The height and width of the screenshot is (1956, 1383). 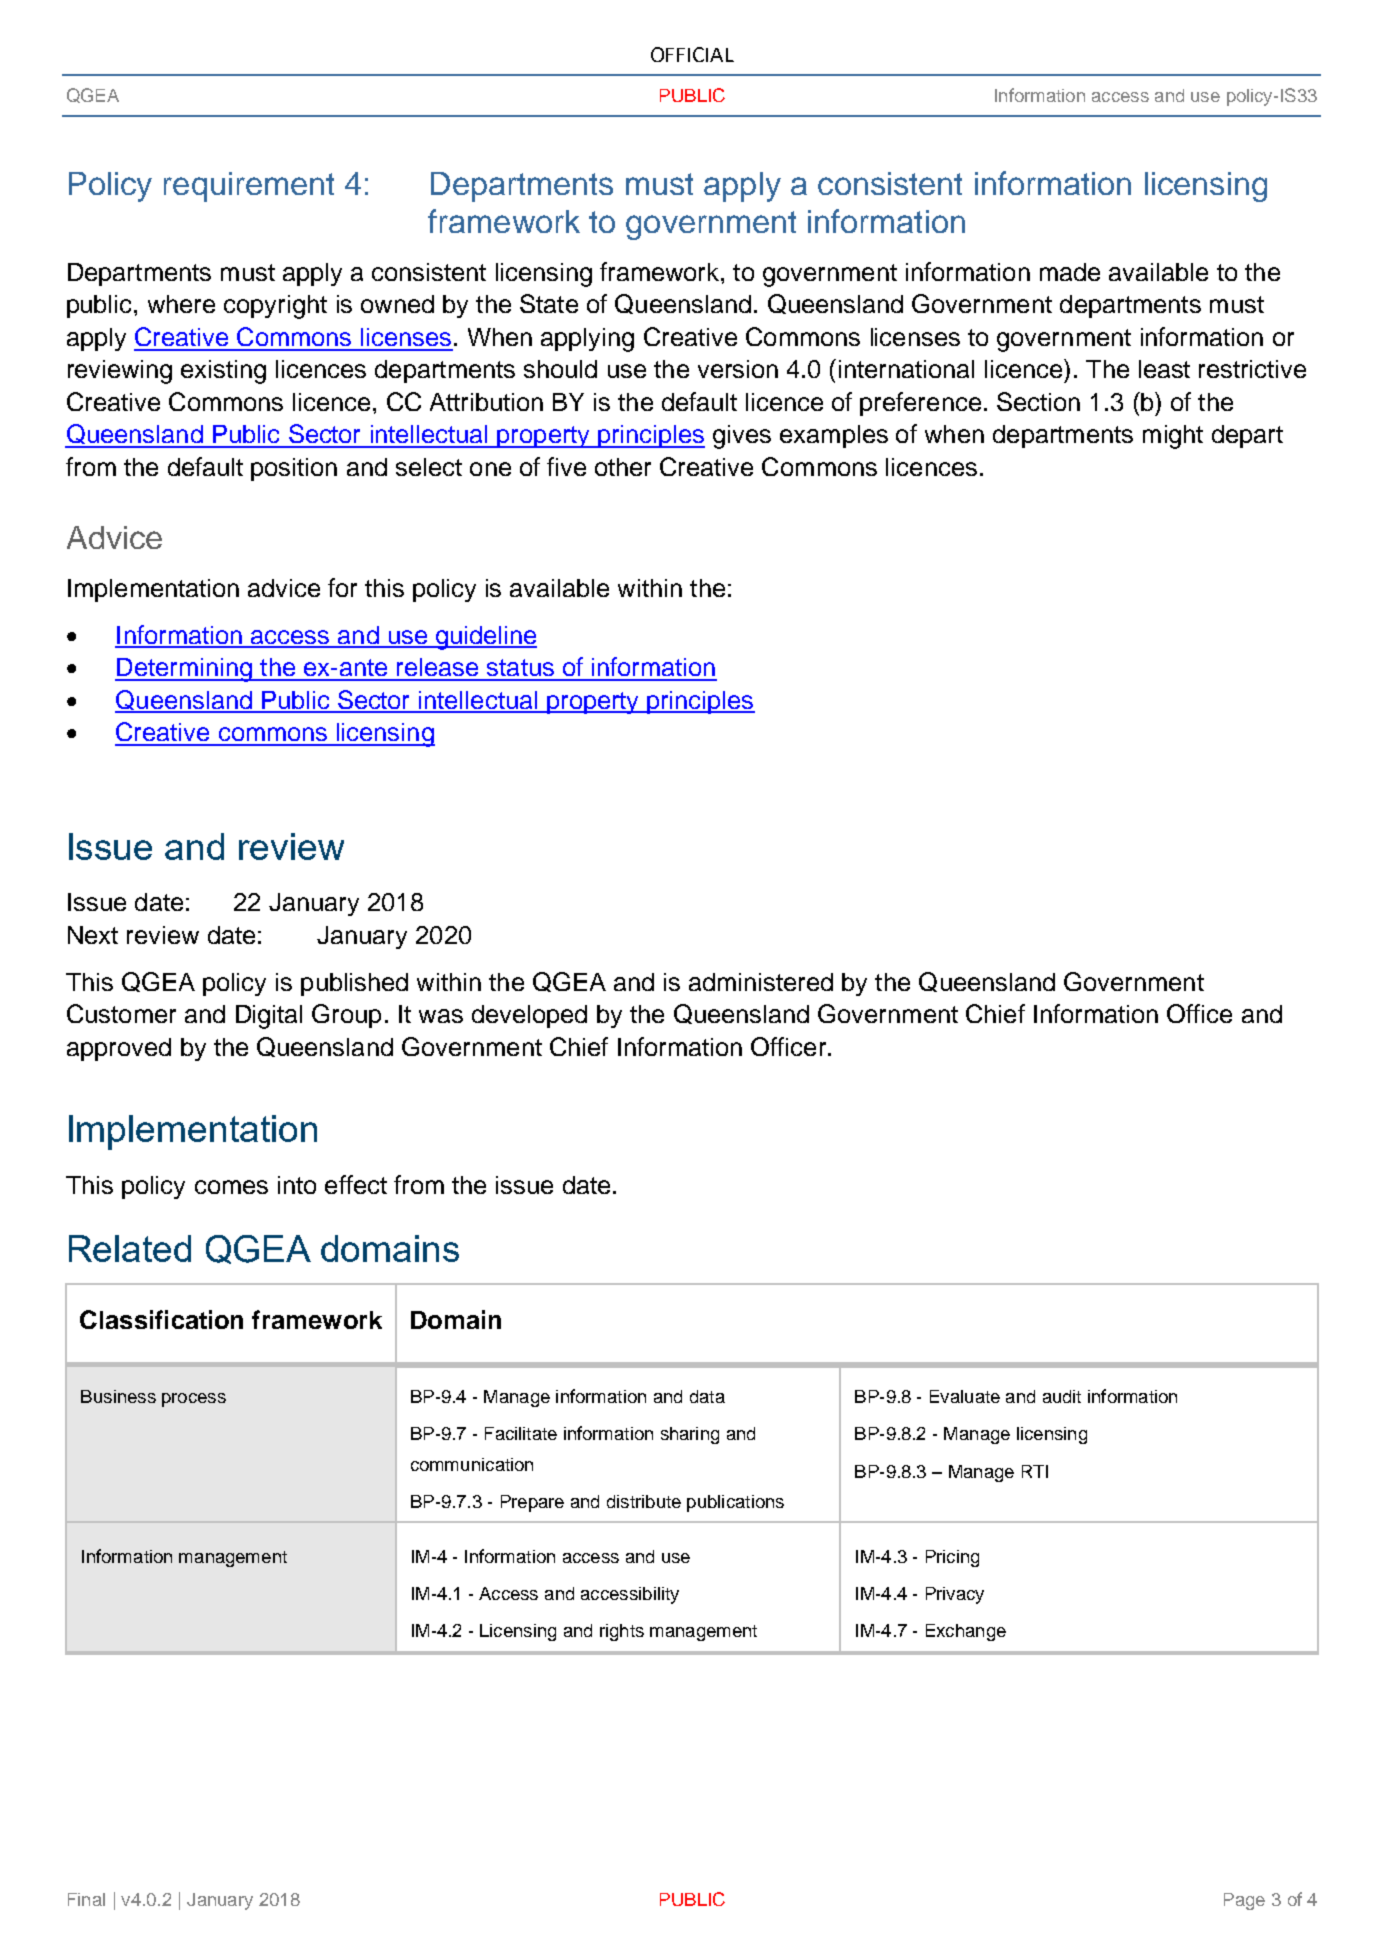 I want to click on Digital, so click(x=269, y=1017).
